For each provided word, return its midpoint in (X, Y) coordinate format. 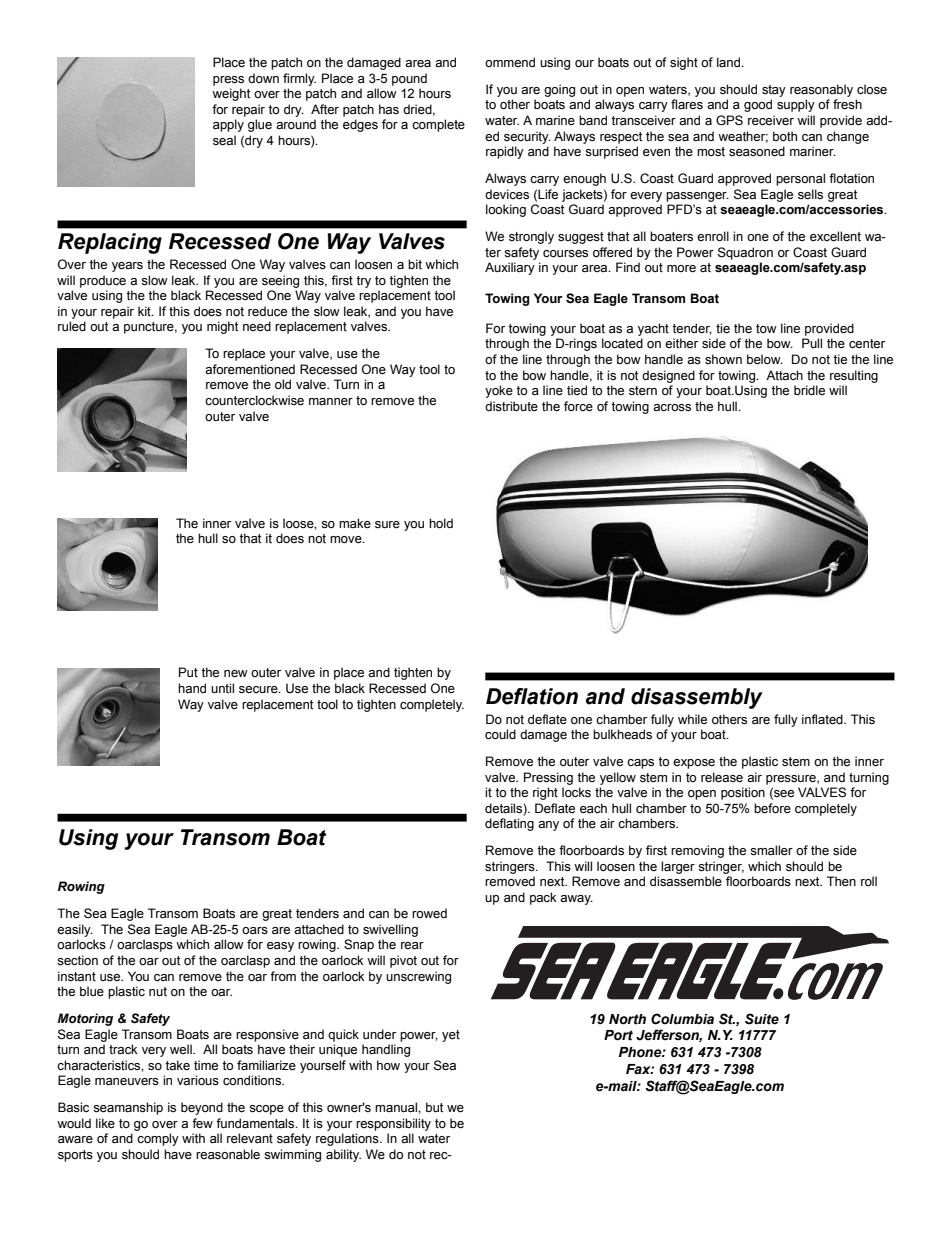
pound (409, 79)
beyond (202, 1108)
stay (774, 91)
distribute (511, 406)
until (222, 688)
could (500, 734)
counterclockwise (254, 400)
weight (231, 94)
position (743, 793)
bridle (809, 390)
